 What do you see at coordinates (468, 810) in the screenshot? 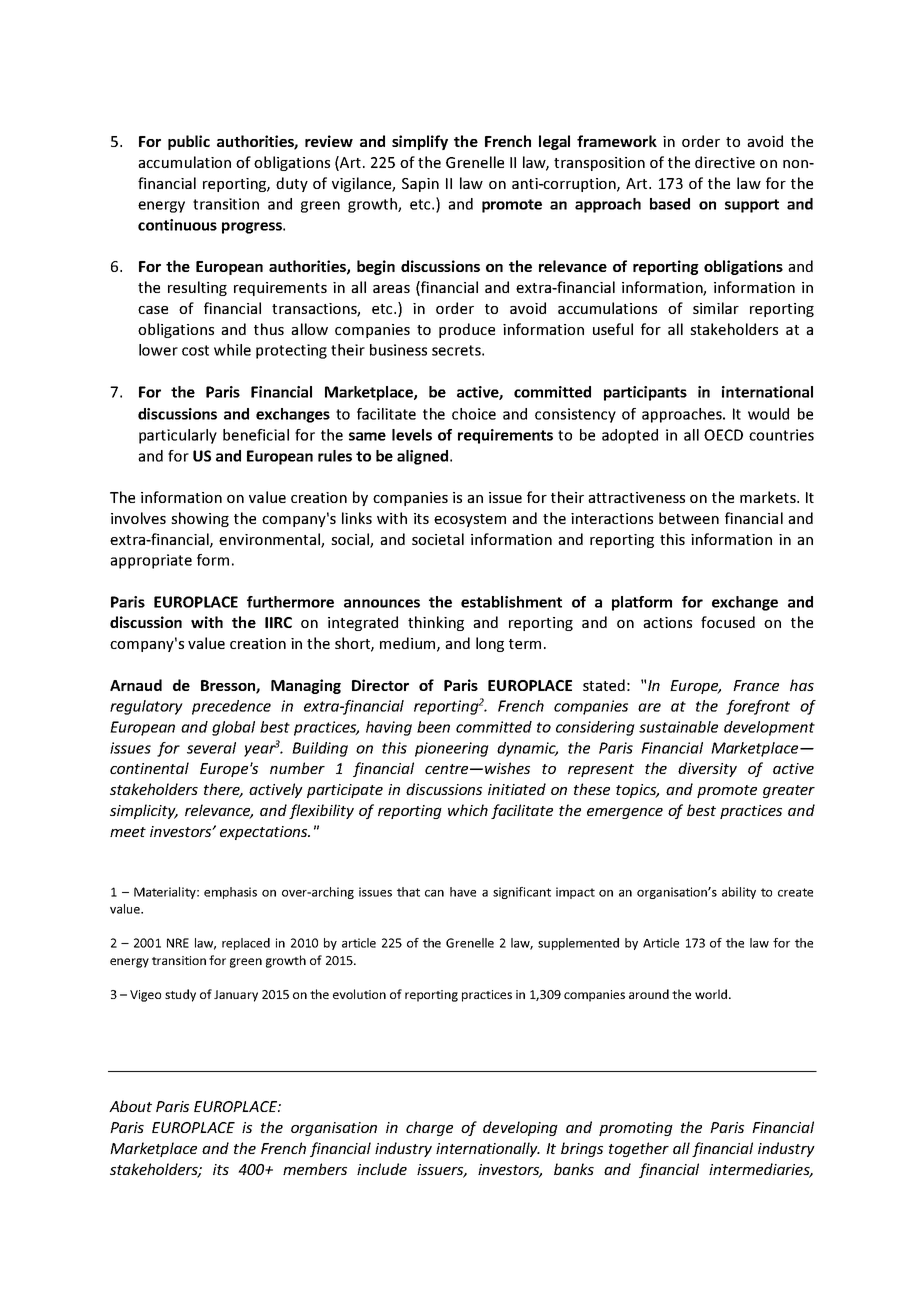
I see `which` at bounding box center [468, 810].
